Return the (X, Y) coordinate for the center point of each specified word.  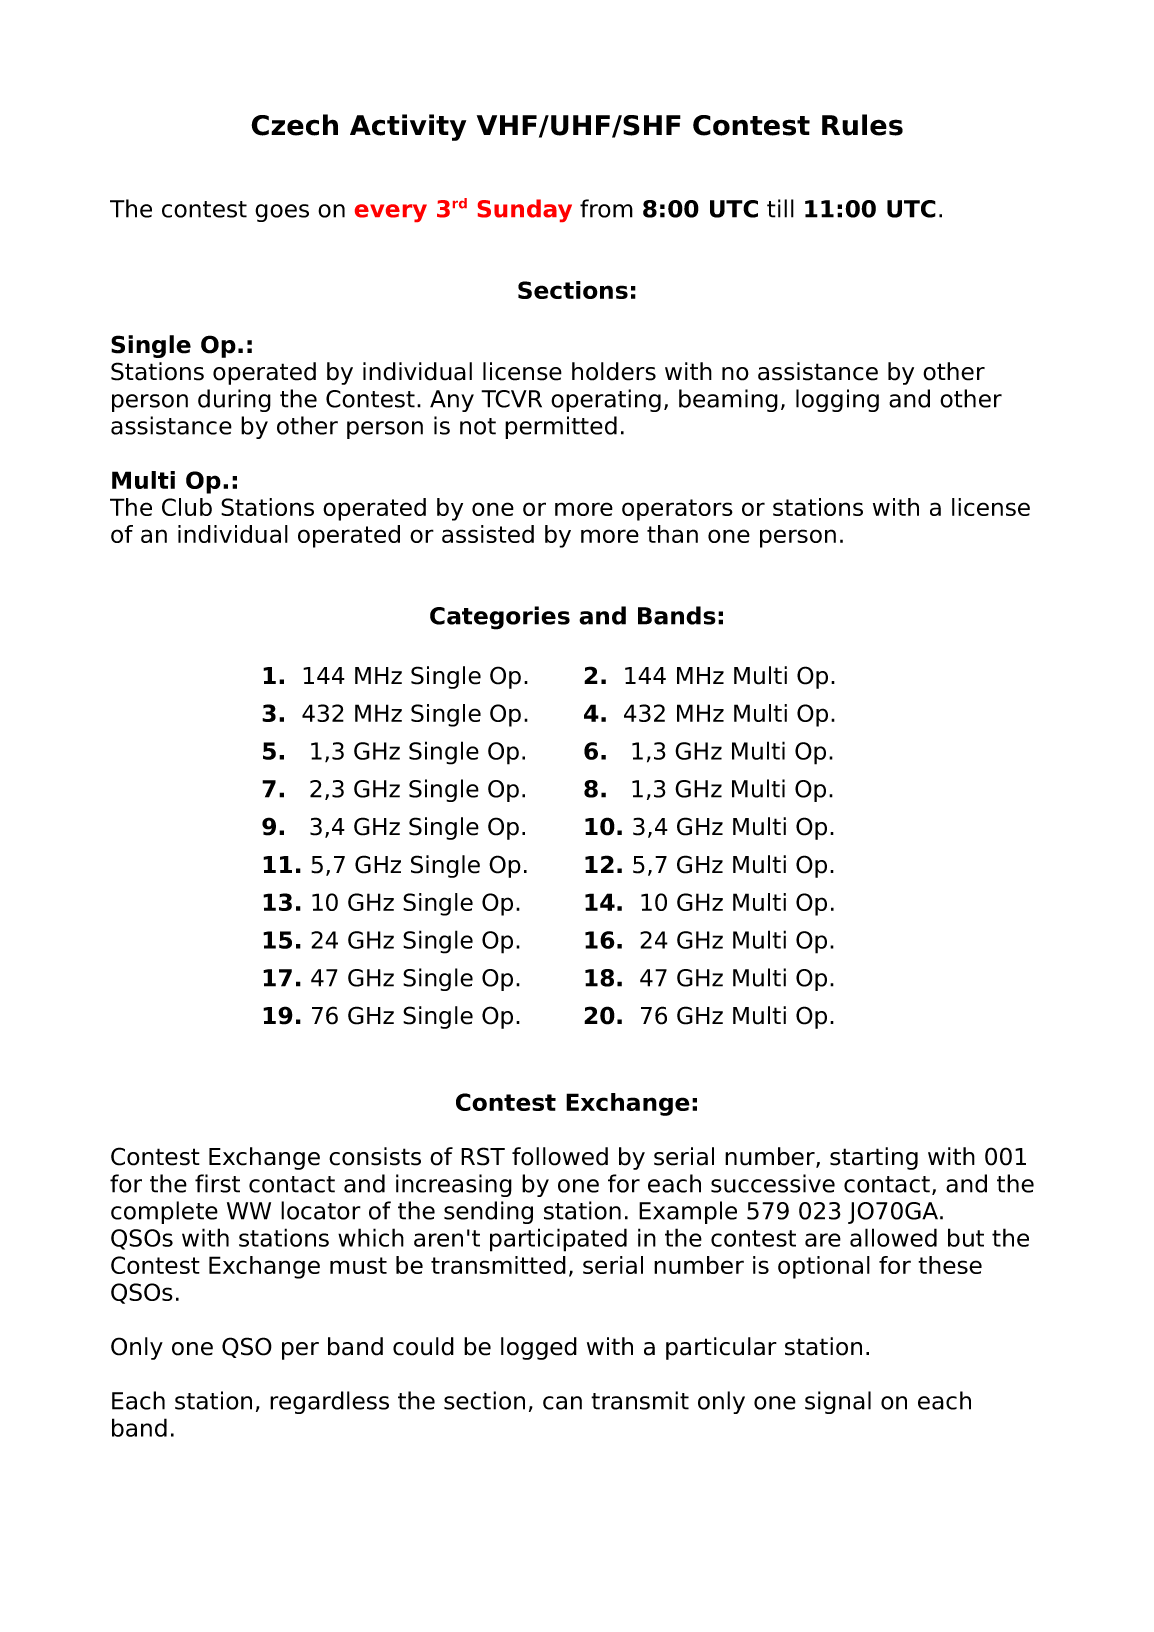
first (217, 1183)
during (234, 400)
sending (488, 1212)
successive (773, 1183)
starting (874, 1158)
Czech (294, 125)
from (606, 208)
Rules (862, 125)
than (672, 534)
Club (187, 507)
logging (837, 400)
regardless (329, 1402)
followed (560, 1156)
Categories (500, 618)
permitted (561, 427)
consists (375, 1156)
